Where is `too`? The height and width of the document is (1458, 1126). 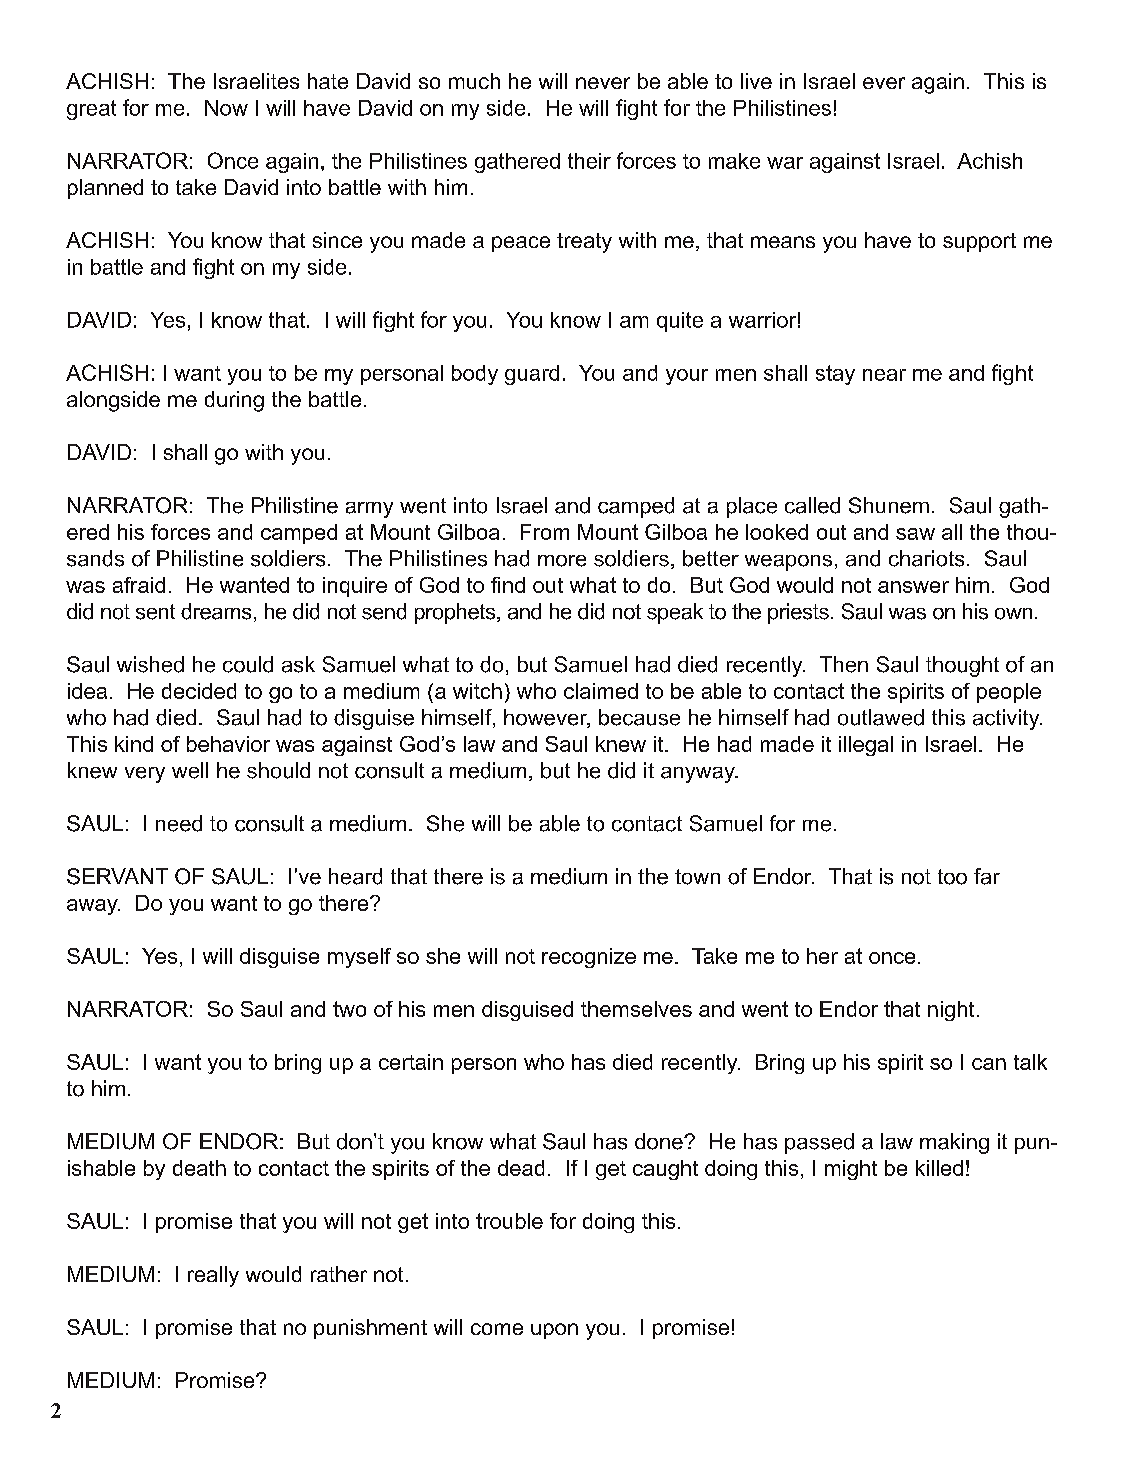
too is located at coordinates (952, 877).
